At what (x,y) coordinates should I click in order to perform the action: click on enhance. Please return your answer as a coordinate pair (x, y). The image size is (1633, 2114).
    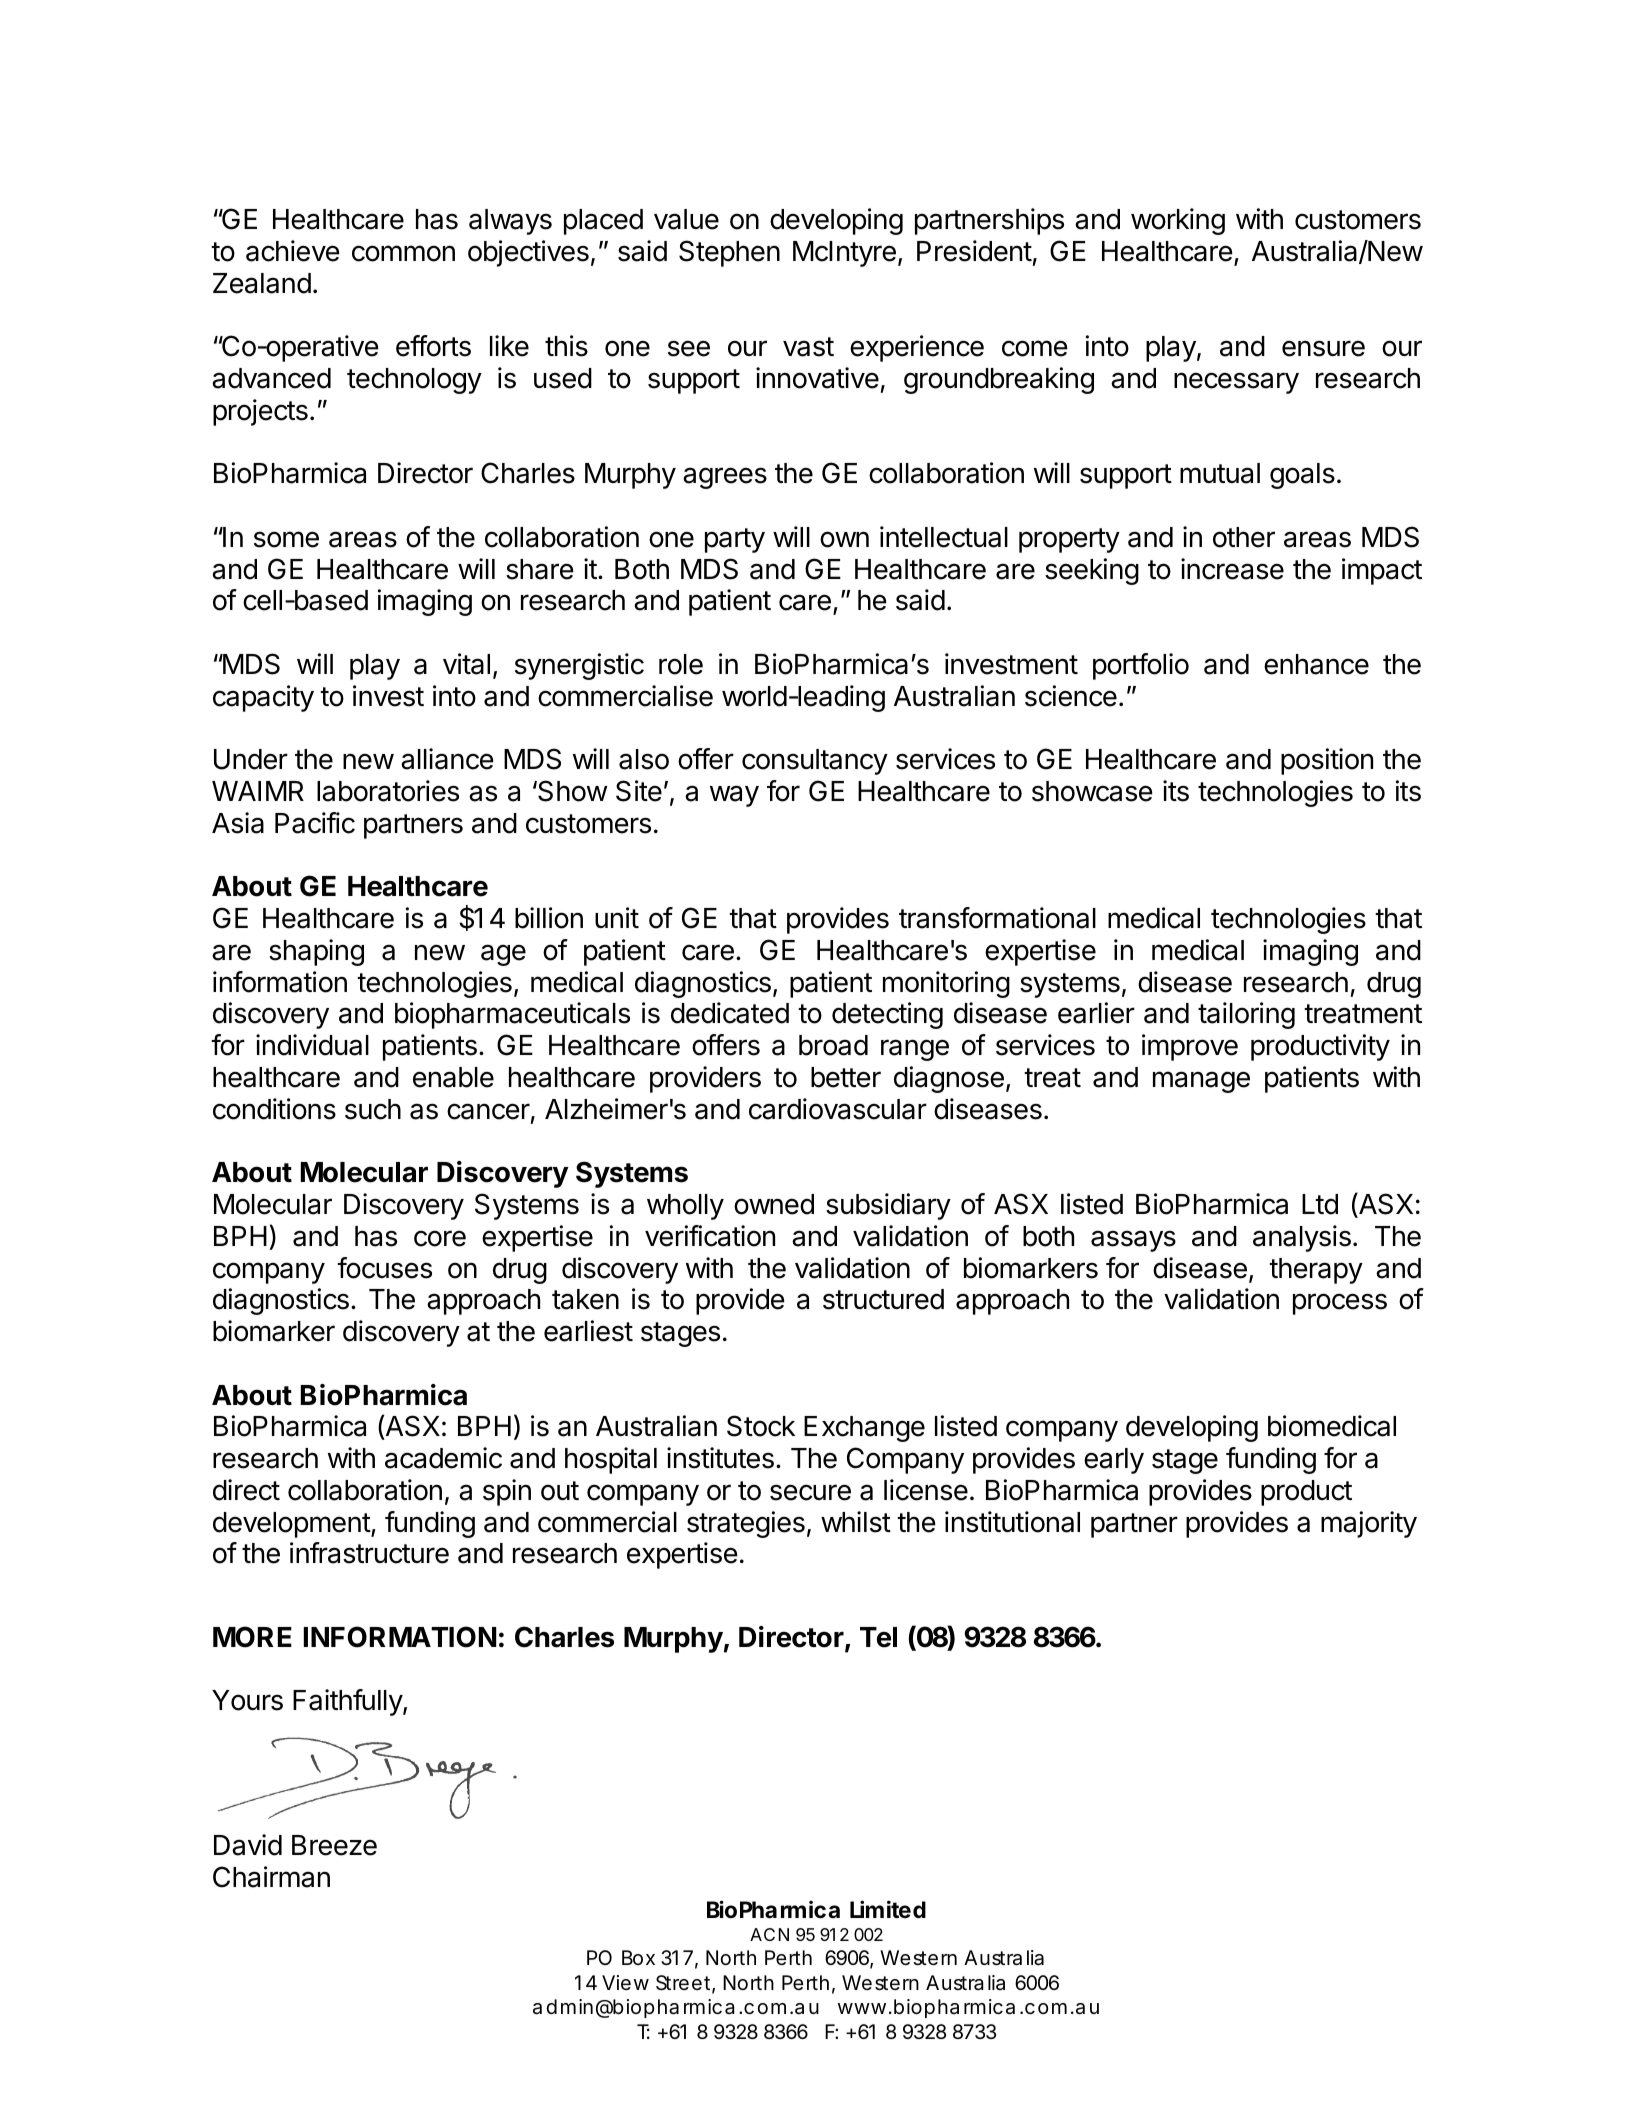
    Looking at the image, I should click on (1316, 664).
